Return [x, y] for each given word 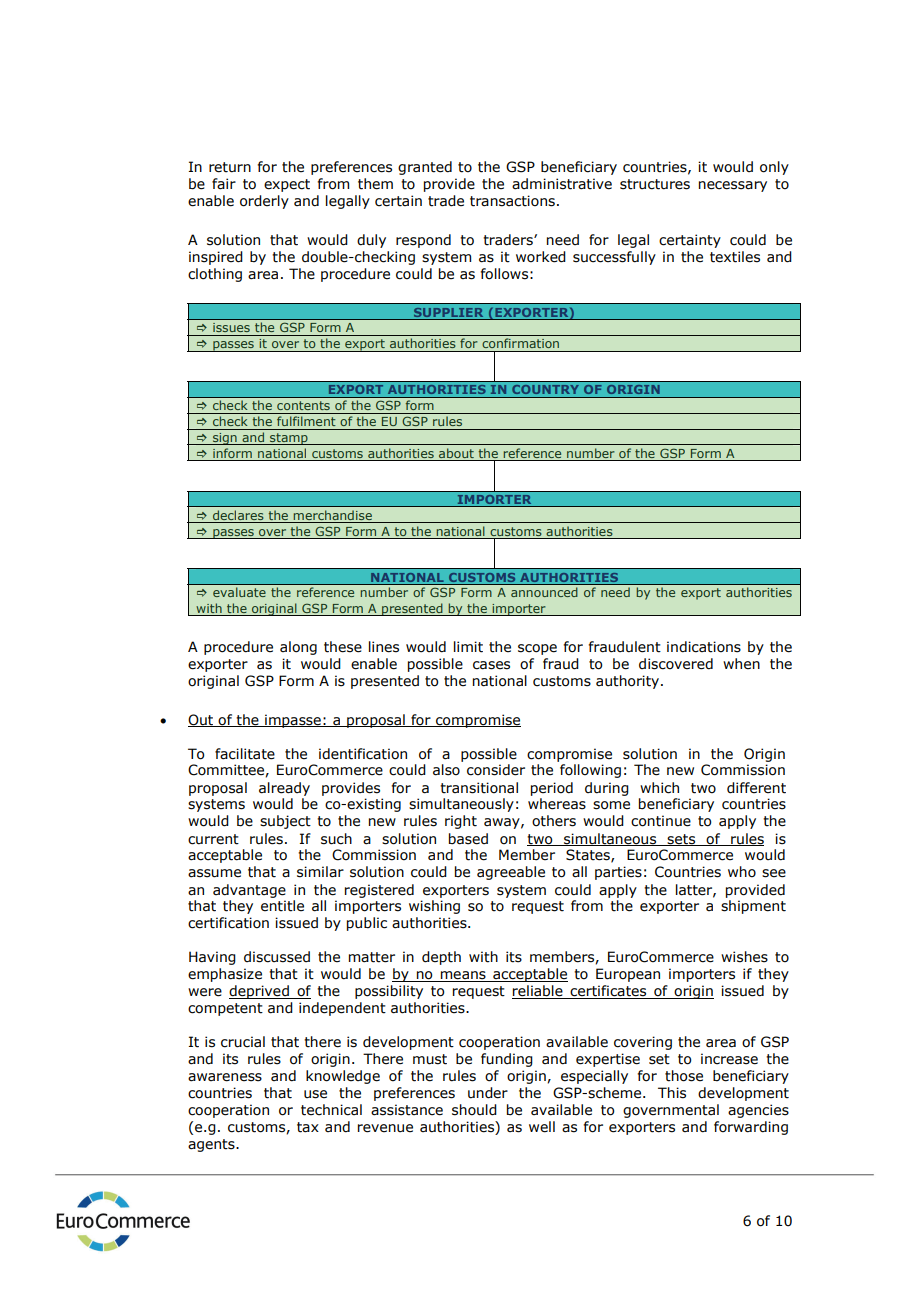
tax [308, 1127]
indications [704, 647]
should [474, 1110]
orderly [264, 202]
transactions [512, 201]
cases [491, 665]
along [298, 648]
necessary [733, 186]
